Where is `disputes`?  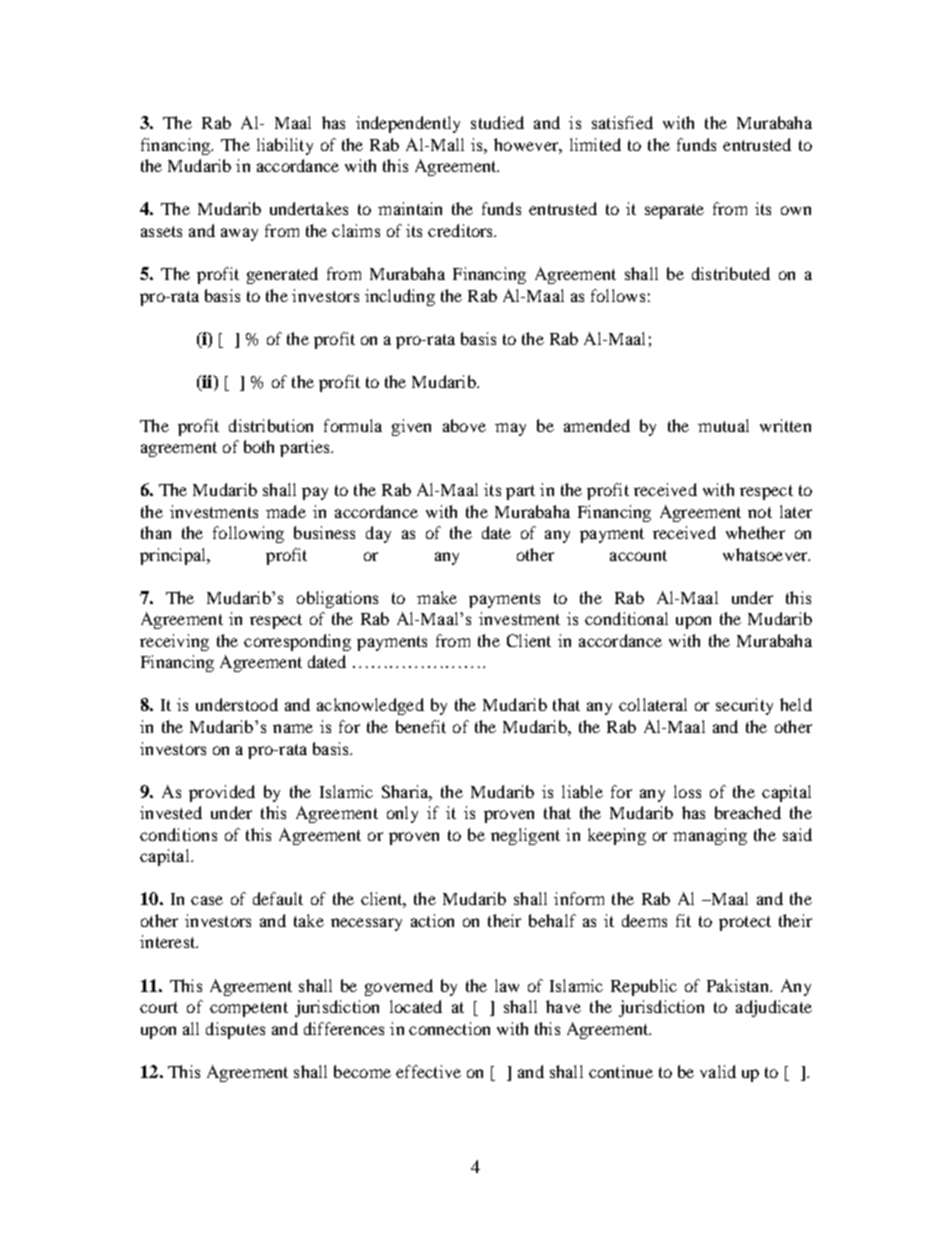
disputes is located at coordinates (235, 1030).
